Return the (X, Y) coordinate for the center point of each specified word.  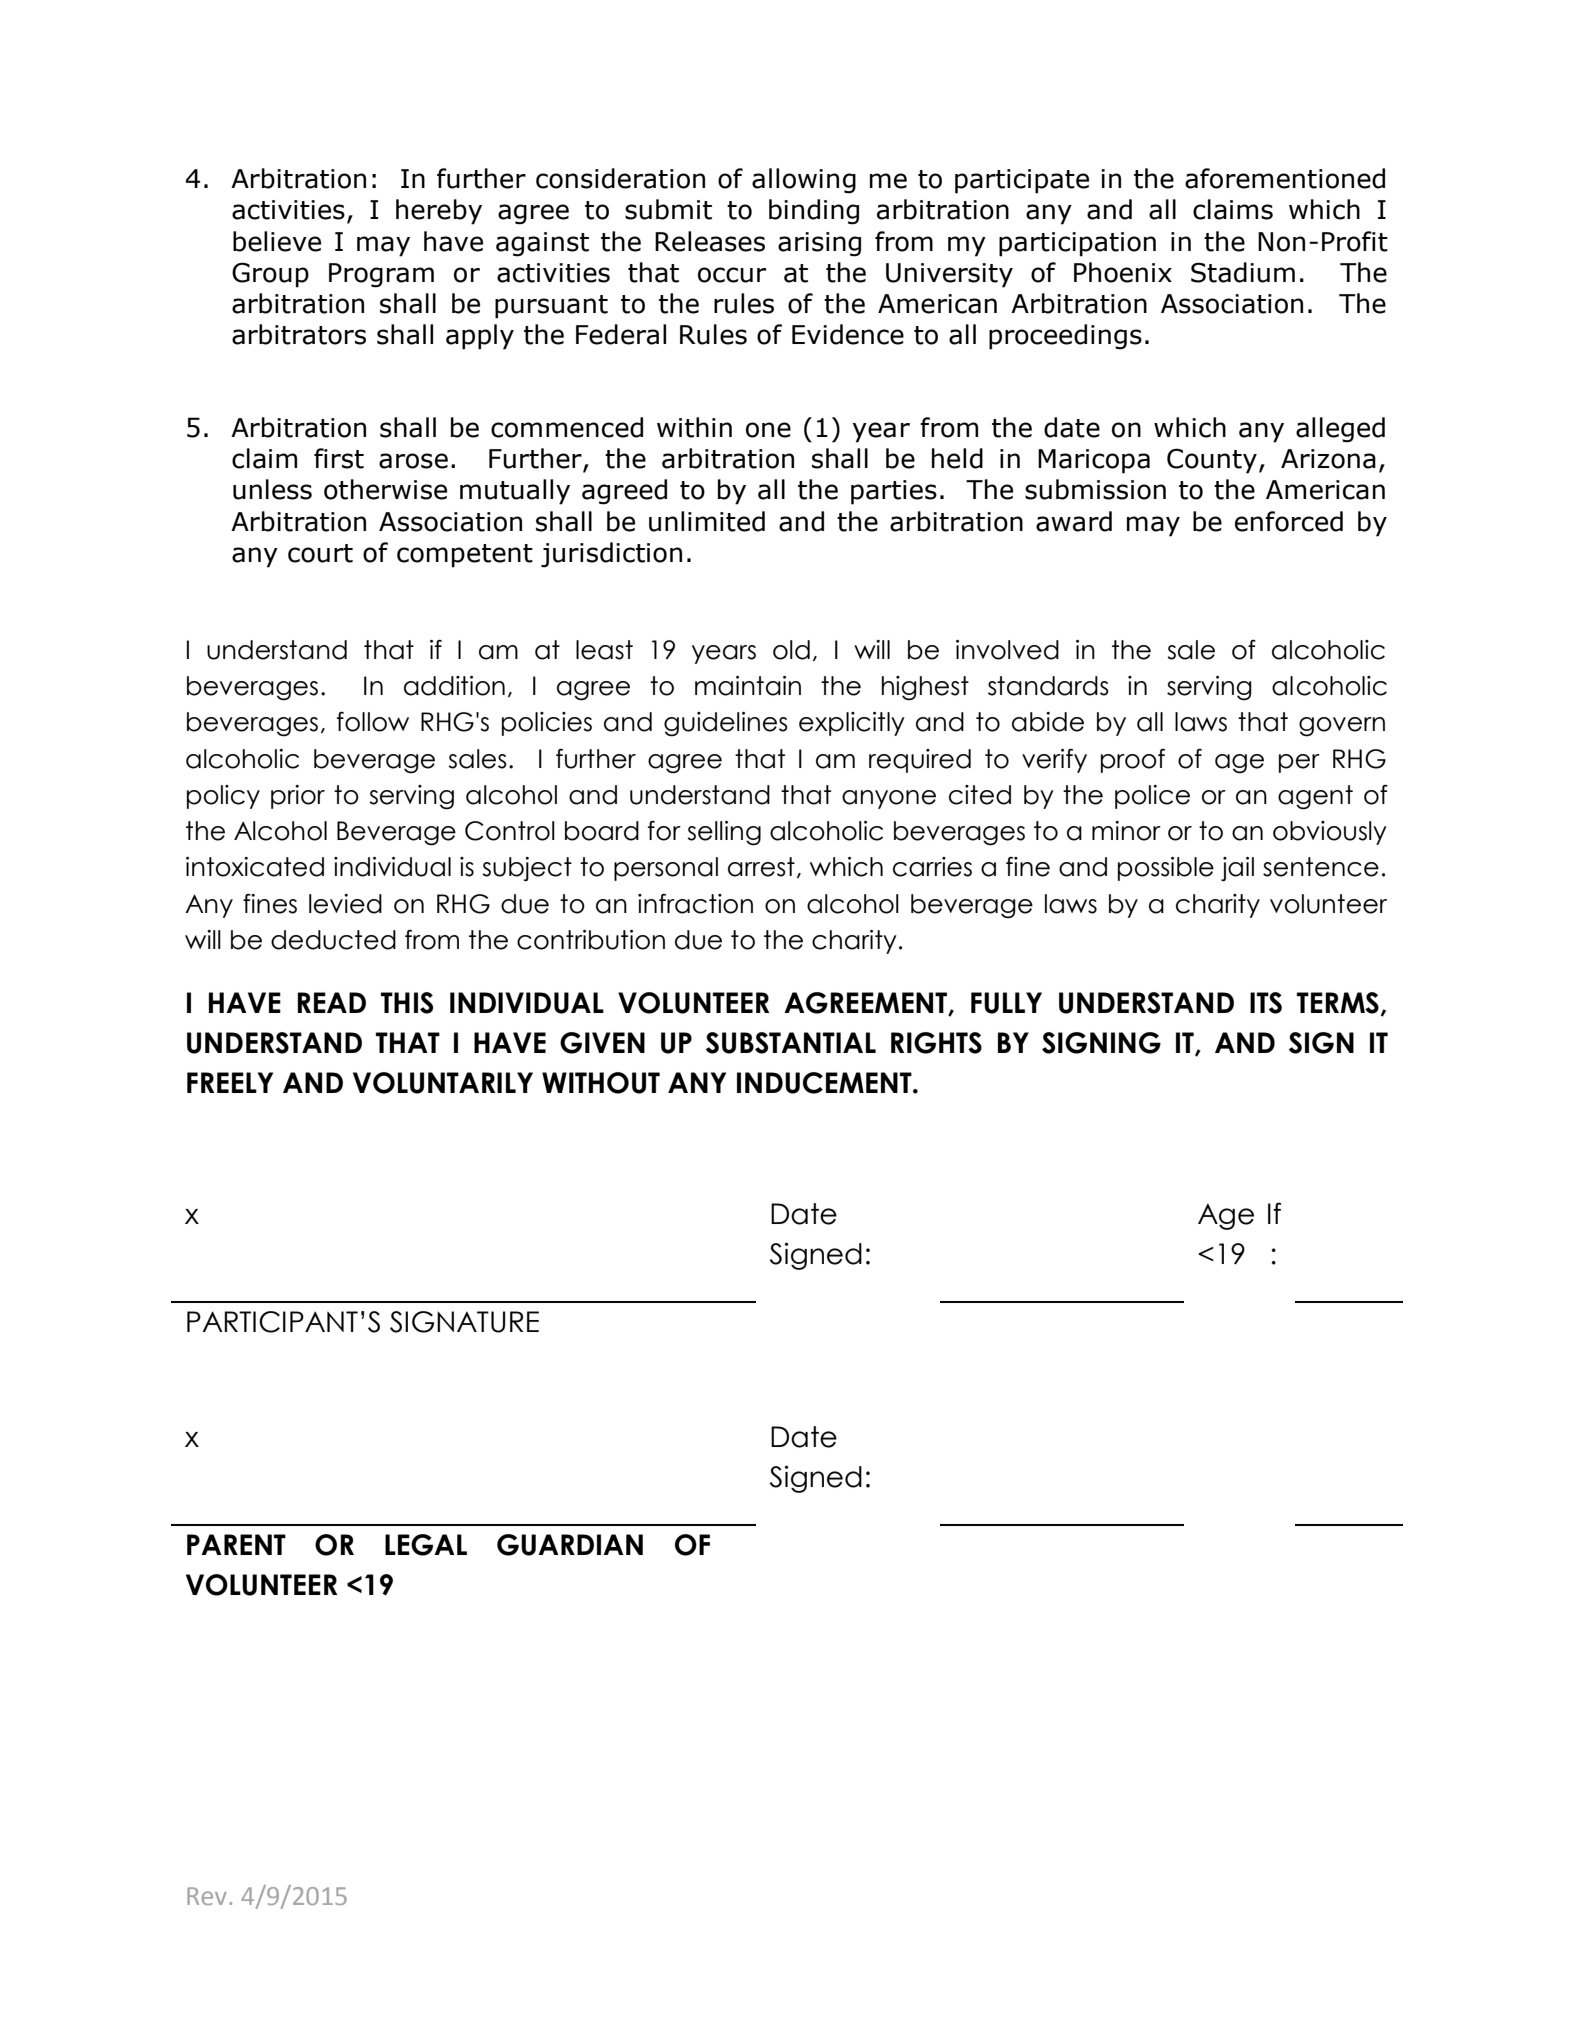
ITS (1266, 1003)
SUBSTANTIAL (791, 1043)
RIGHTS (936, 1043)
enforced (1289, 521)
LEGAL (426, 1545)
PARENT (236, 1544)
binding (814, 212)
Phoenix (1123, 272)
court (320, 553)
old (791, 650)
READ (331, 1002)
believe (277, 241)
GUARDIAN (570, 1545)
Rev (207, 1896)
